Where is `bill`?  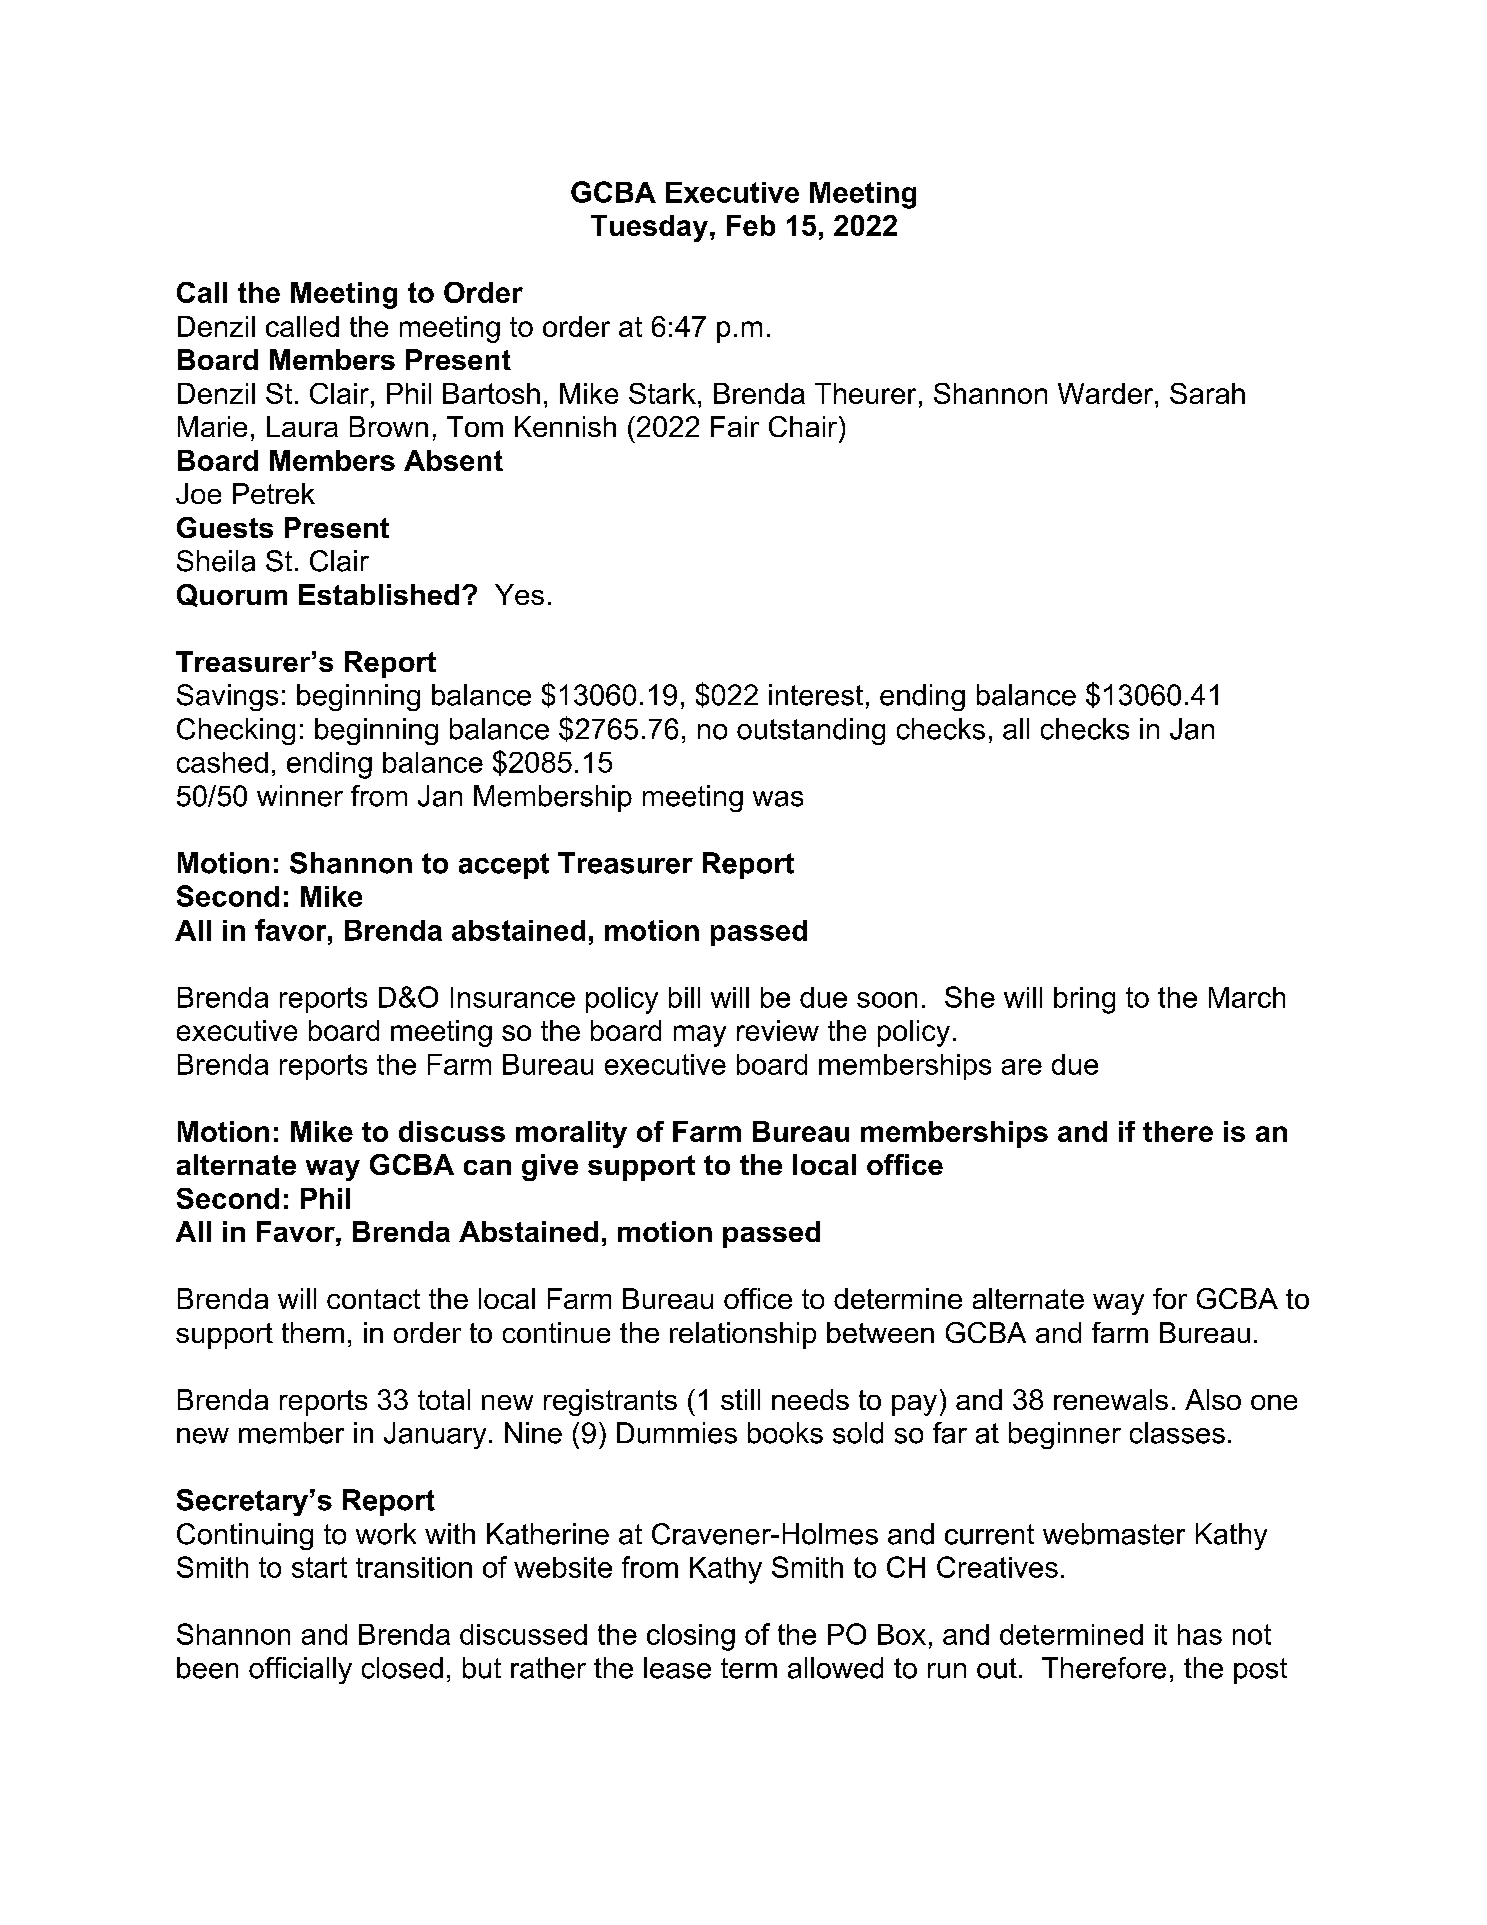
bill is located at coordinates (684, 997).
